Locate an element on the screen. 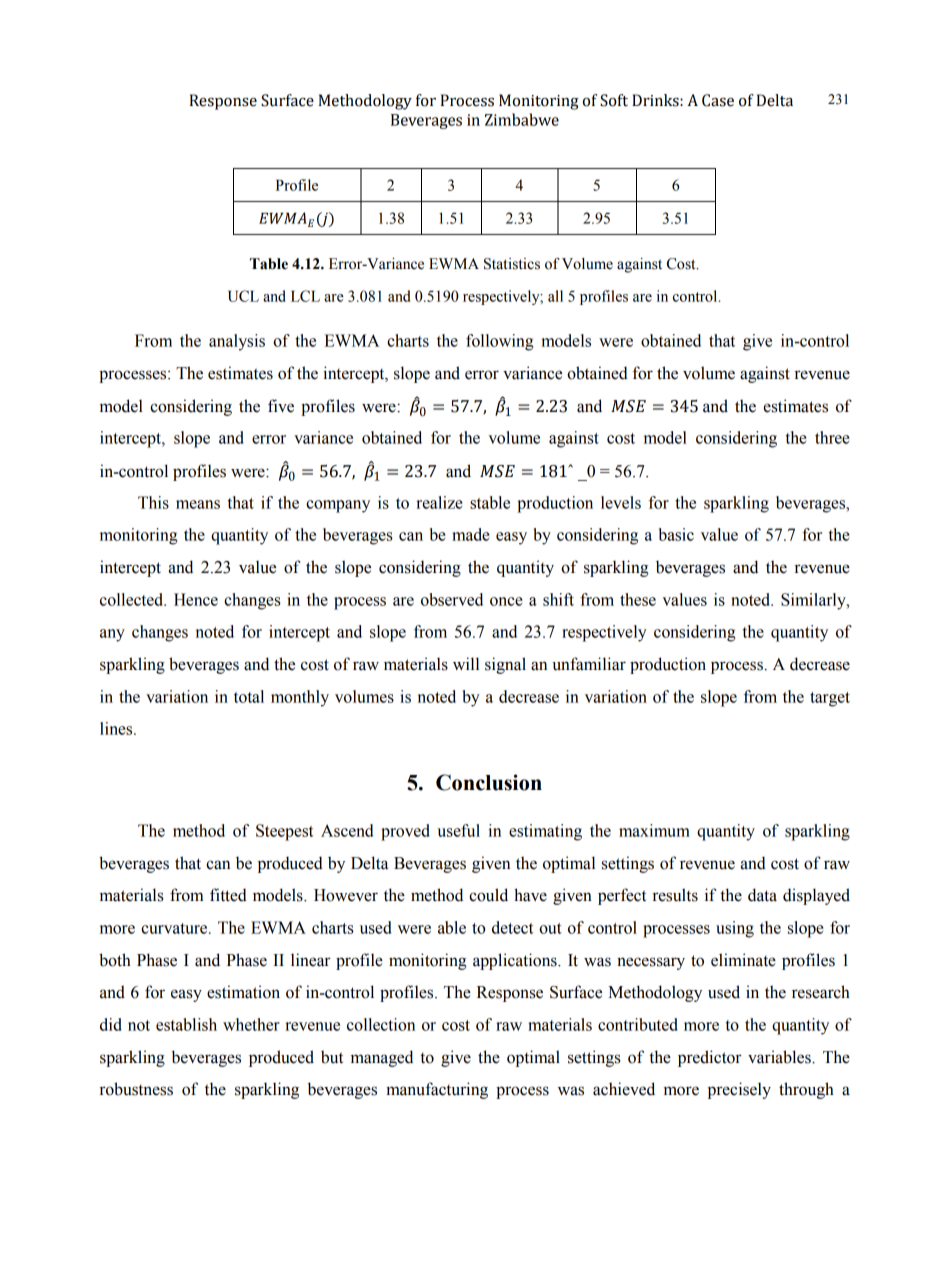 The height and width of the screenshot is (1288, 949). all is located at coordinates (555, 296).
